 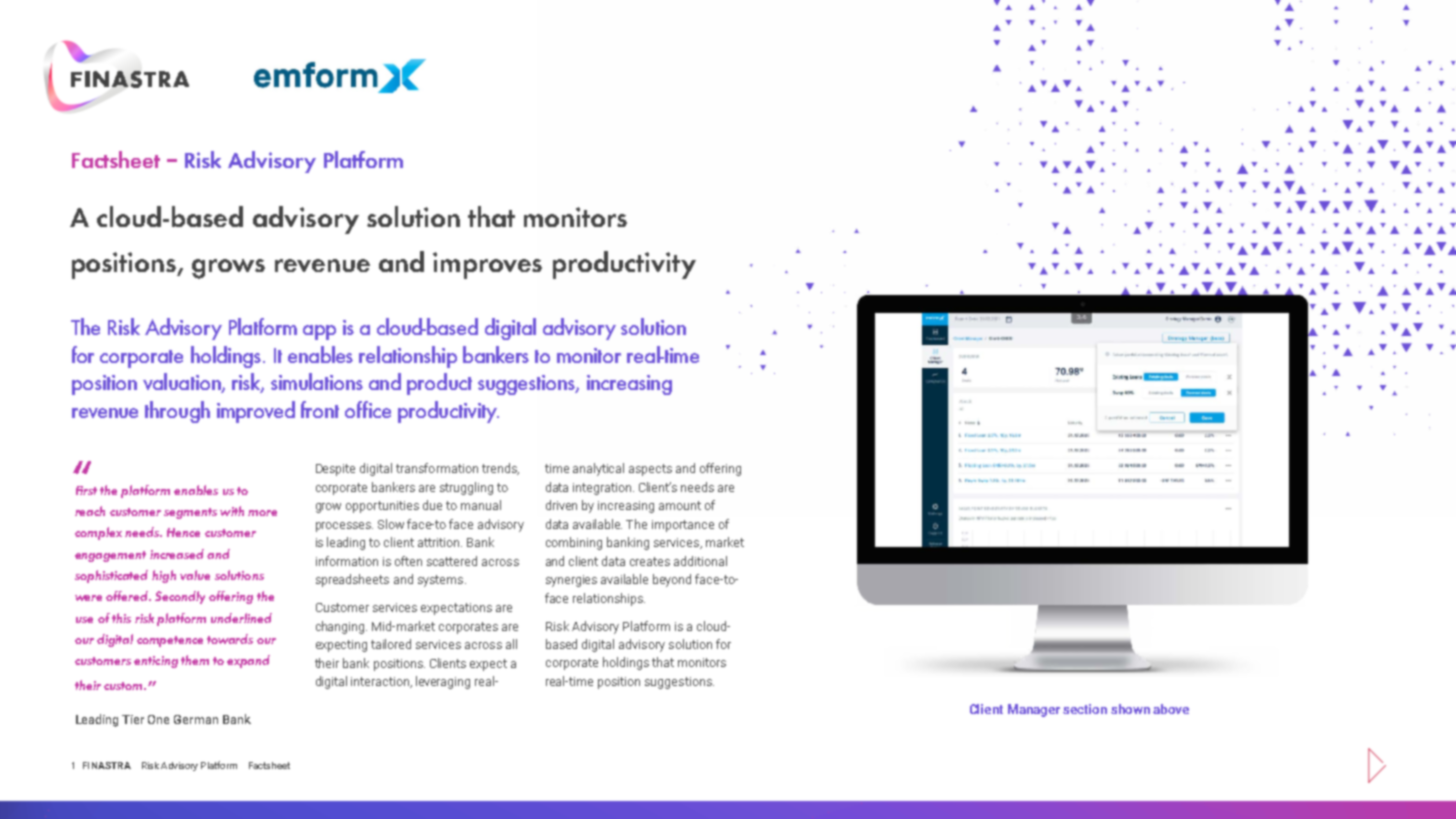 I want to click on German, so click(x=196, y=719).
